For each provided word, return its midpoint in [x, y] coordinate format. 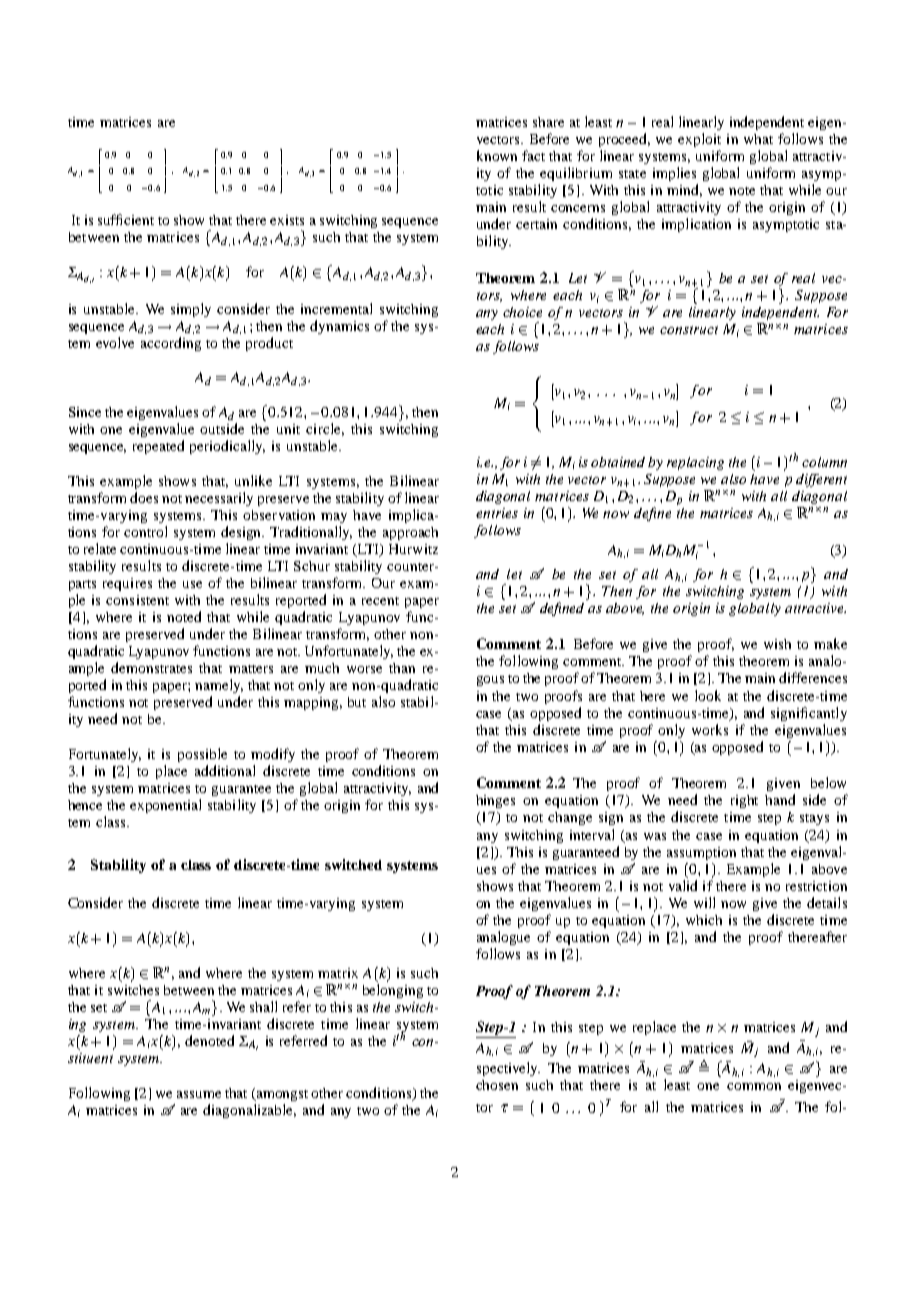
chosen [497, 1085]
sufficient [126, 219]
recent [380, 601]
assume [199, 1094]
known [497, 155]
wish [777, 644]
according [171, 344]
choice [522, 312]
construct [689, 330]
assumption [701, 853]
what [758, 139]
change [570, 818]
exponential [165, 806]
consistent [137, 600]
